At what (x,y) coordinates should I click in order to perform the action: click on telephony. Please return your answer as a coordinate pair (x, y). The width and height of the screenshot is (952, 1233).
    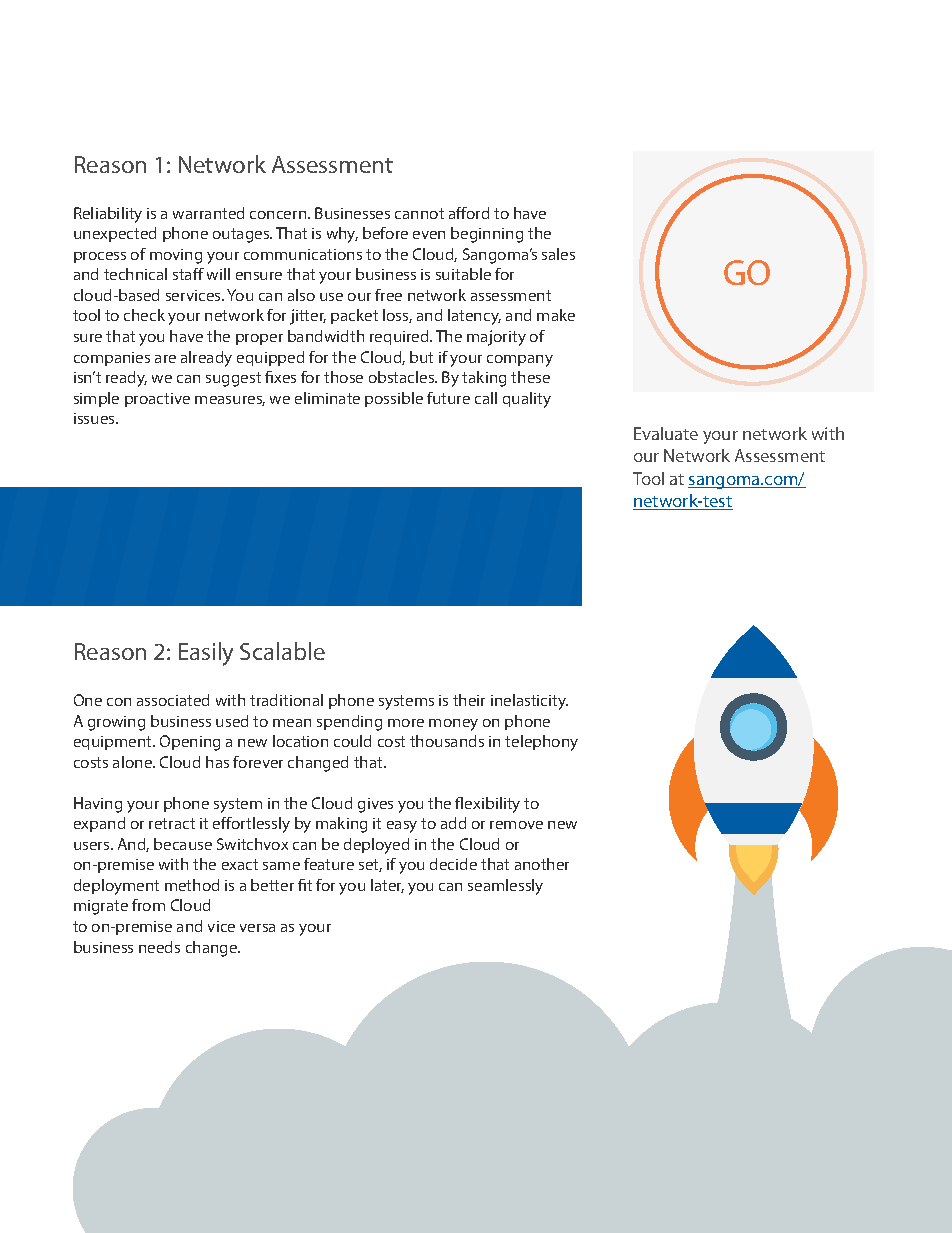
    Looking at the image, I should click on (541, 743).
